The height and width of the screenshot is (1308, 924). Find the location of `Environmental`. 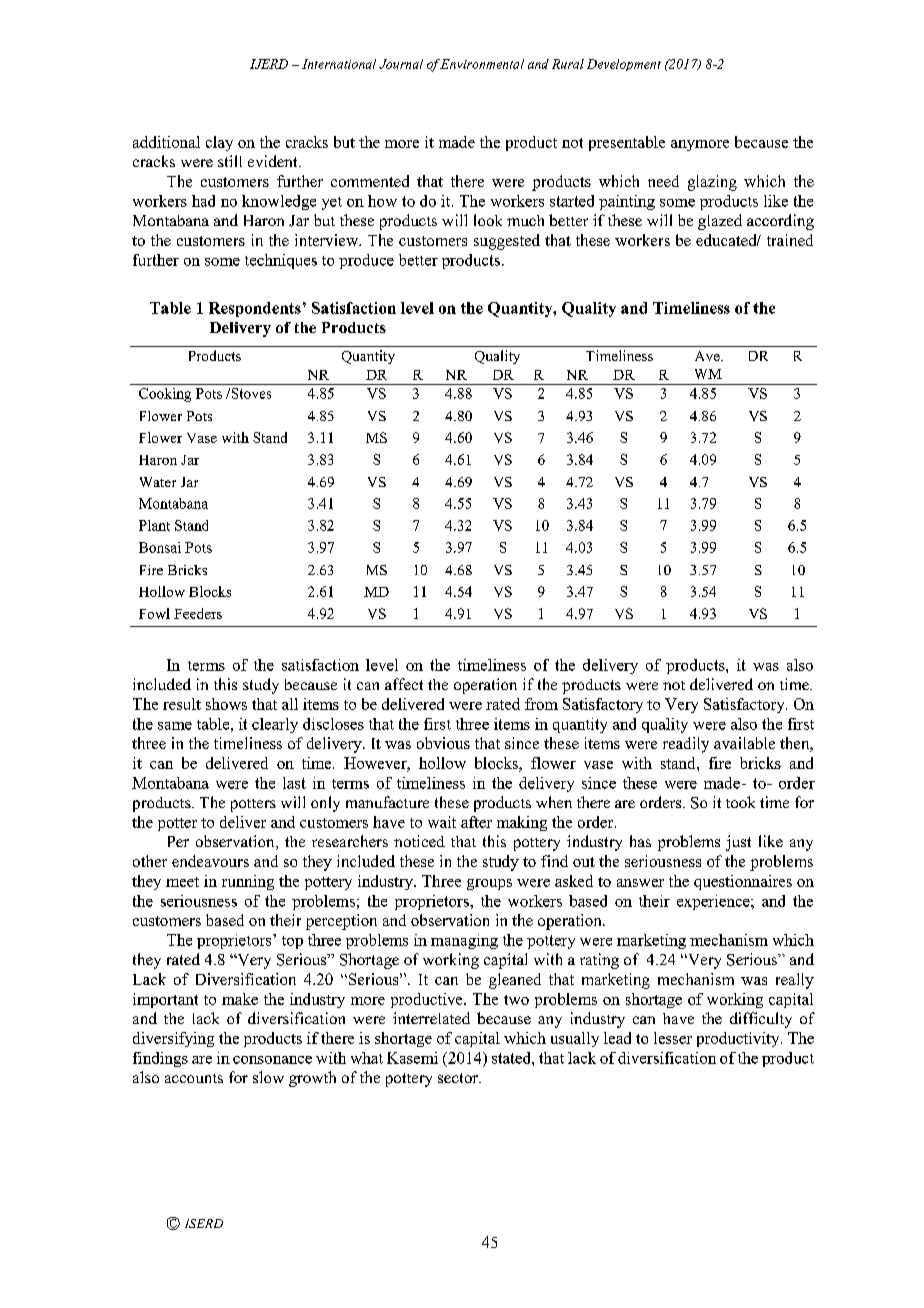

Environmental is located at coordinates (482, 64).
